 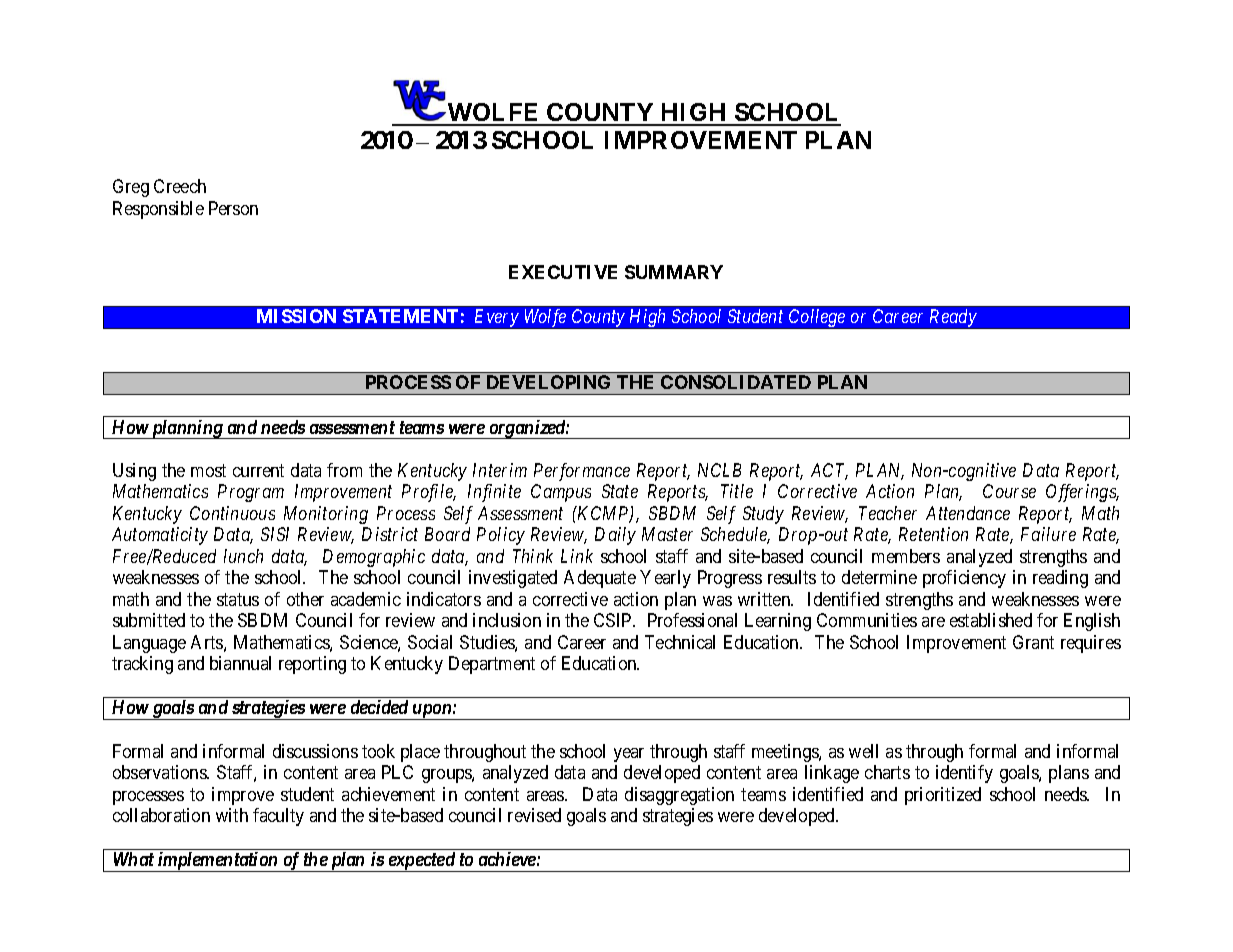 What do you see at coordinates (218, 862) in the screenshot?
I see `implementation` at bounding box center [218, 862].
